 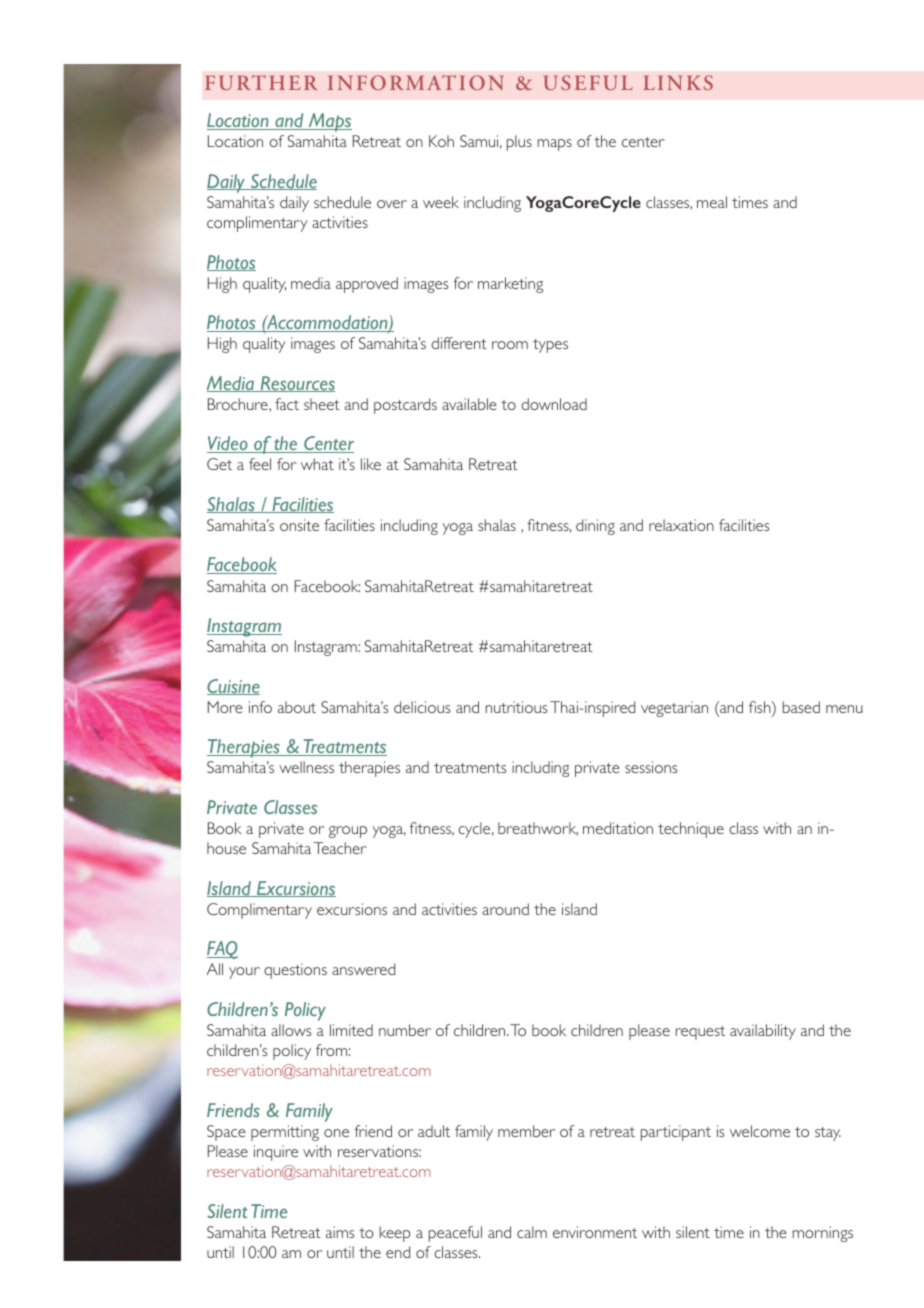 What do you see at coordinates (392, 204) in the page?
I see `over` at bounding box center [392, 204].
